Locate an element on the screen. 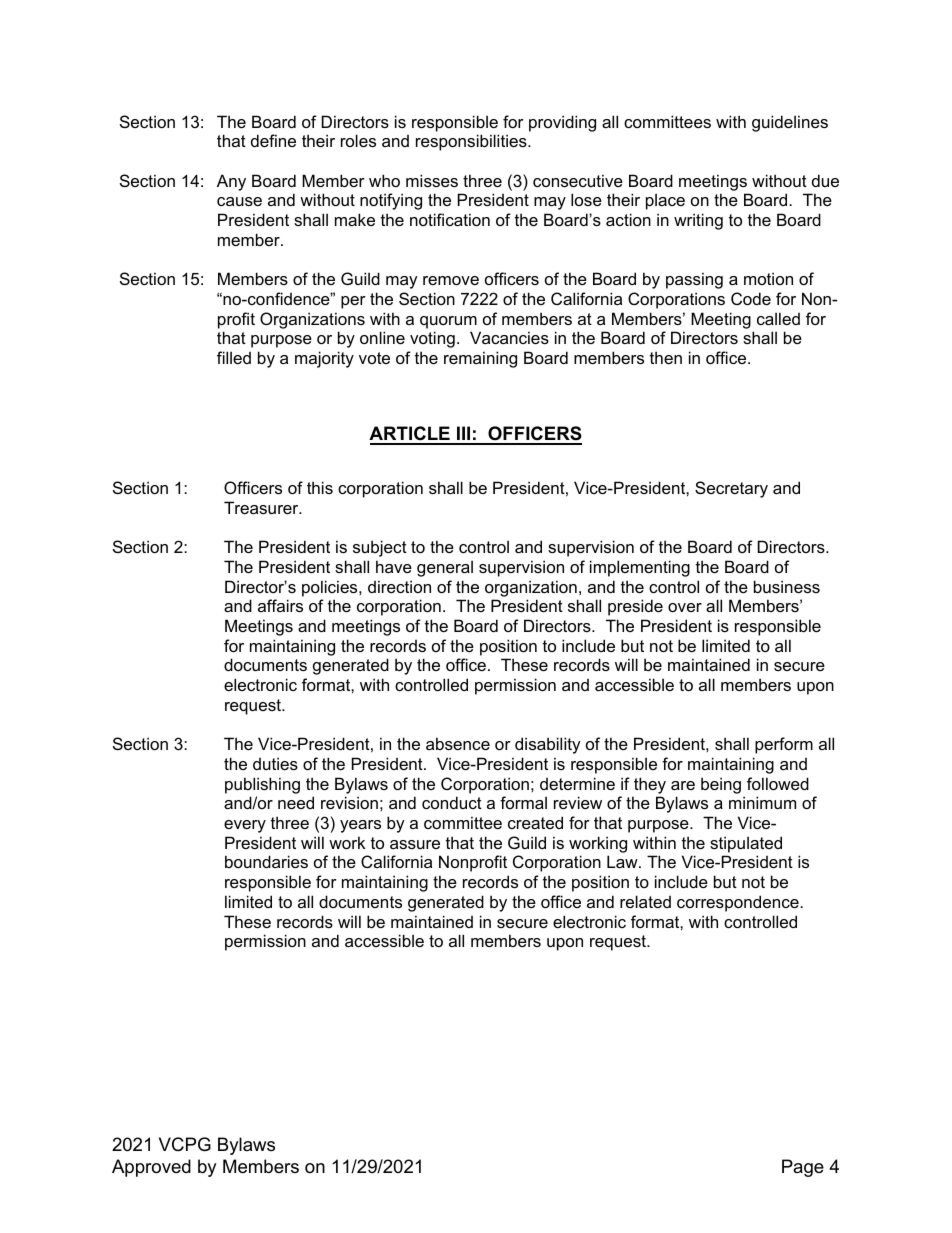 The image size is (952, 1233). Any is located at coordinates (231, 182).
